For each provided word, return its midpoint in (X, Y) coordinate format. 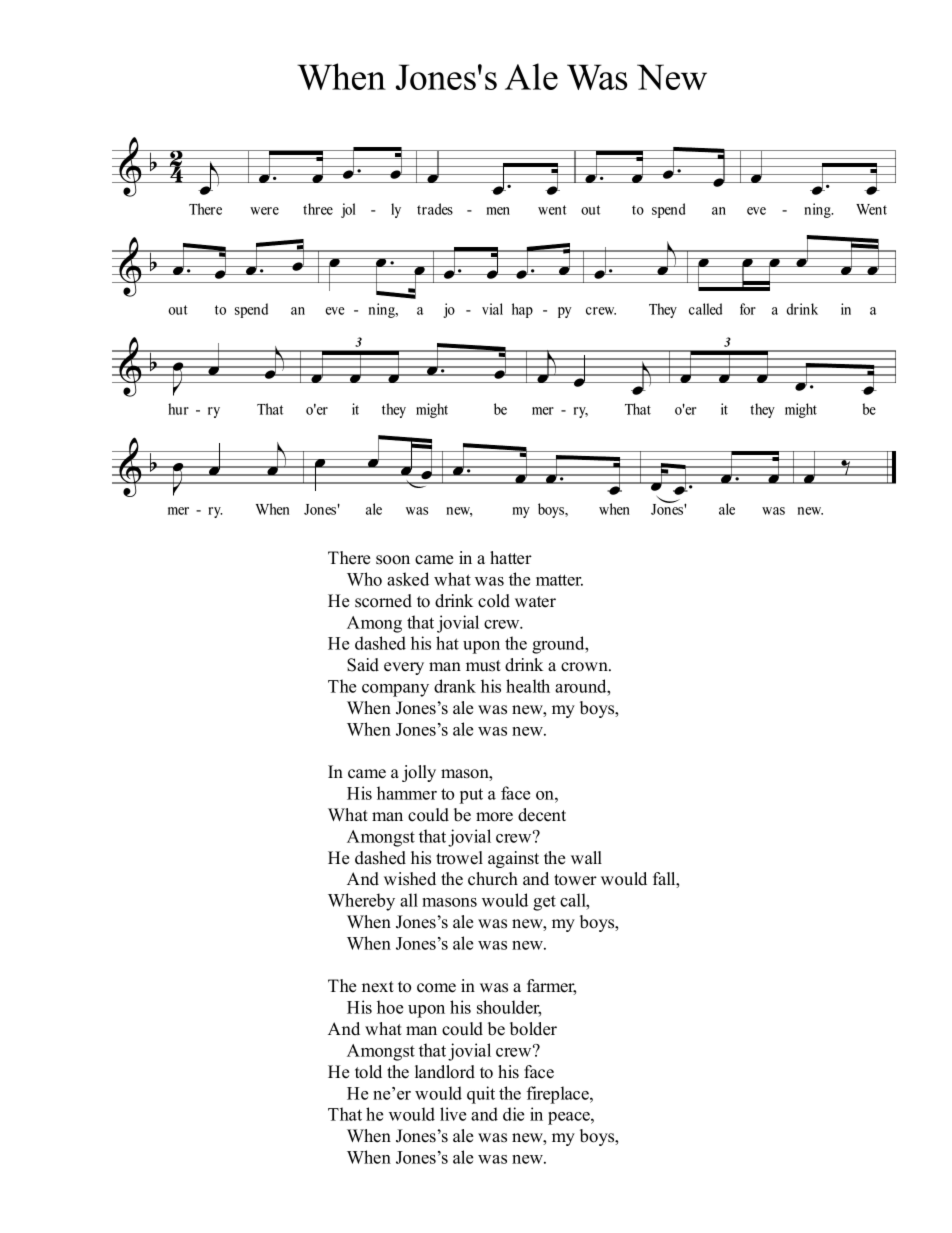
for (748, 309)
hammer (407, 793)
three (318, 209)
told (368, 1072)
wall (586, 857)
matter (559, 580)
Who (364, 579)
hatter (511, 558)
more (494, 817)
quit (481, 1095)
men (498, 211)
